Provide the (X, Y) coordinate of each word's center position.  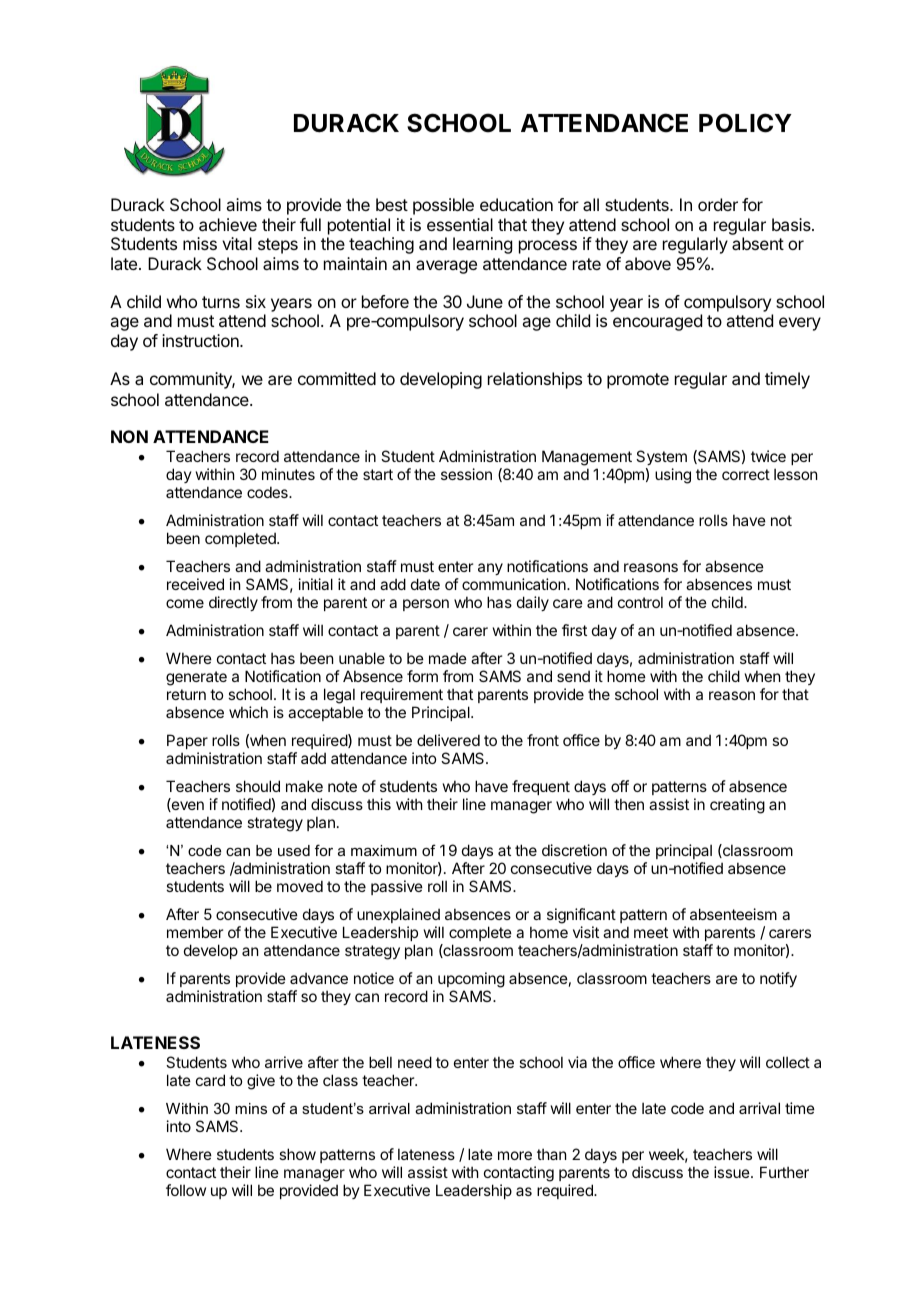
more (515, 1155)
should (258, 786)
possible (443, 206)
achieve (228, 224)
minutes (288, 474)
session (466, 474)
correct (746, 474)
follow (186, 1190)
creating (737, 806)
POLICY (745, 123)
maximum (384, 850)
